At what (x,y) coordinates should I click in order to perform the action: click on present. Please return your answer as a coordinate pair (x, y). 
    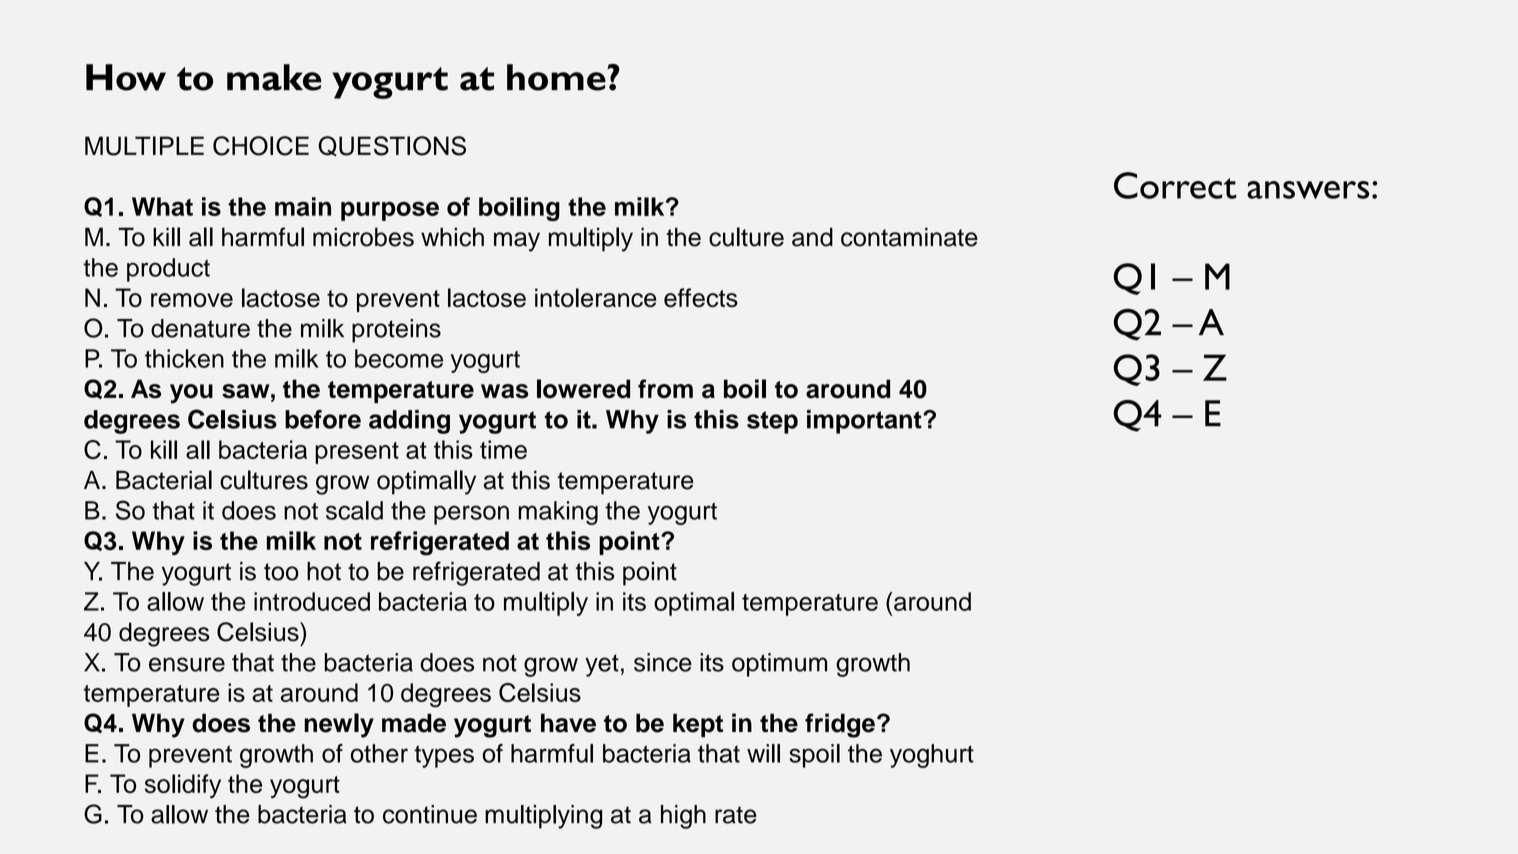
    Looking at the image, I should click on (357, 453).
